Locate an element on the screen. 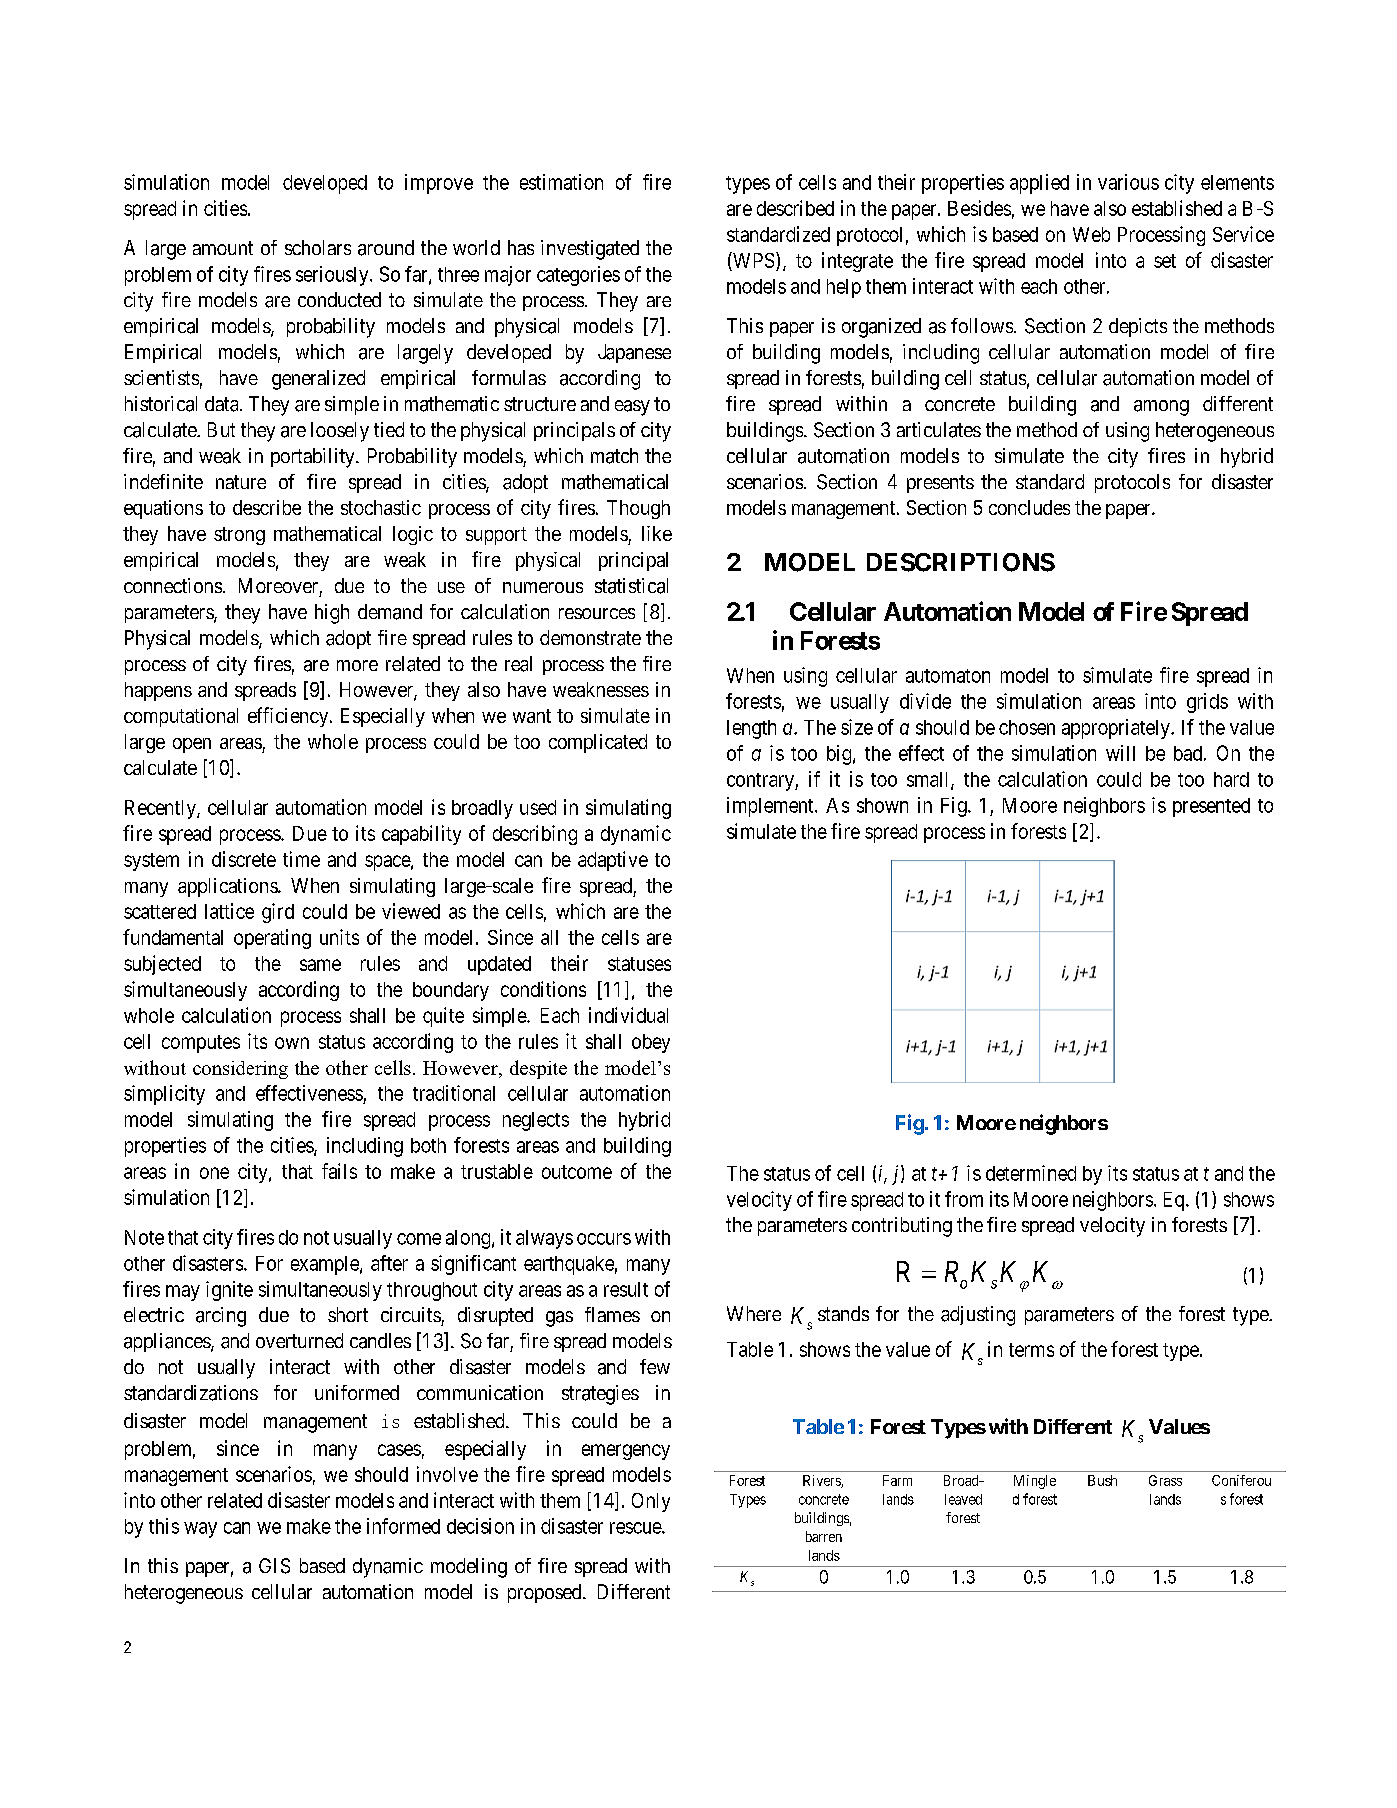 The image size is (1397, 1808). scholars is located at coordinates (318, 247).
